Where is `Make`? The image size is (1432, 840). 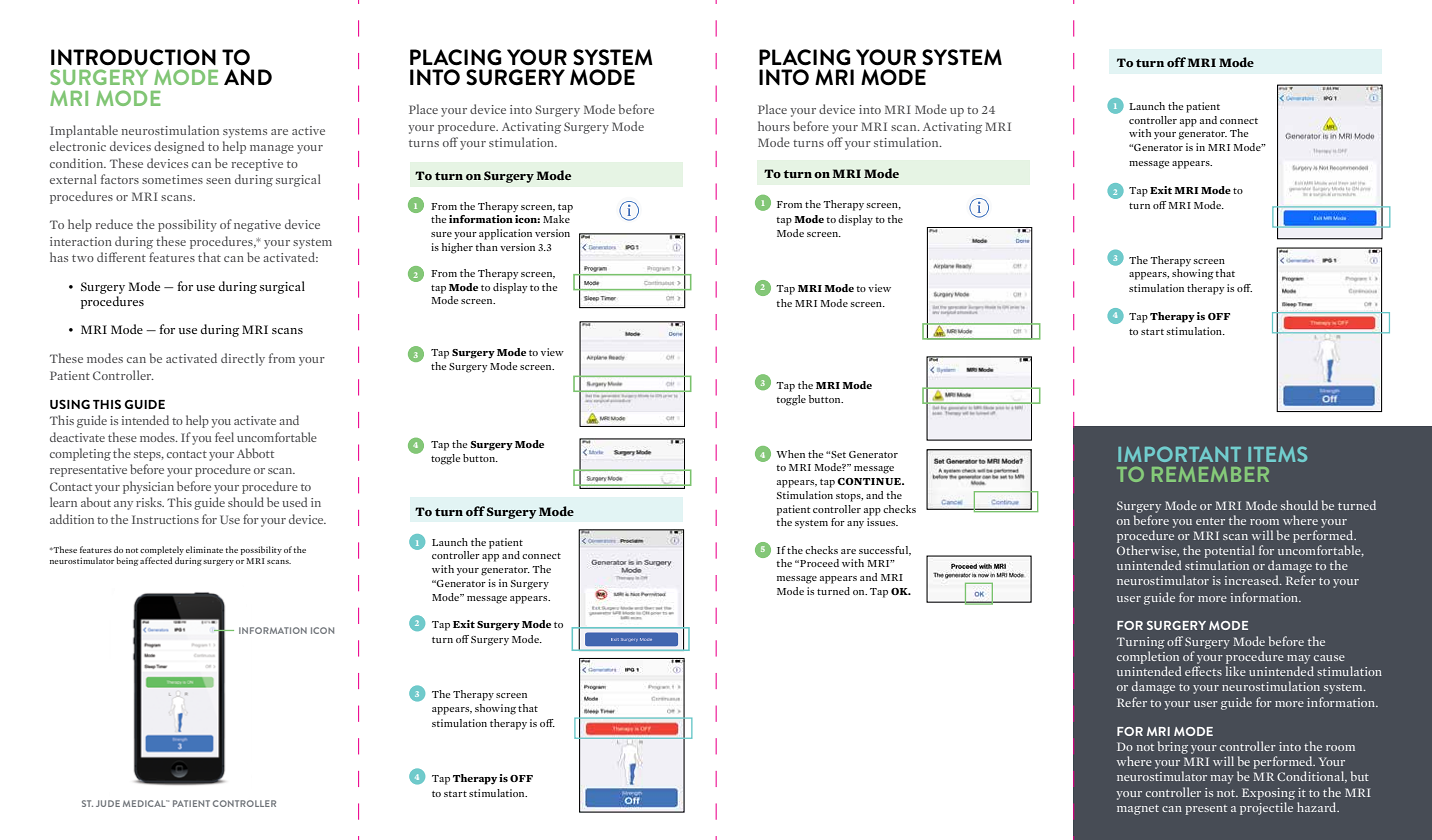 Make is located at coordinates (556, 219).
